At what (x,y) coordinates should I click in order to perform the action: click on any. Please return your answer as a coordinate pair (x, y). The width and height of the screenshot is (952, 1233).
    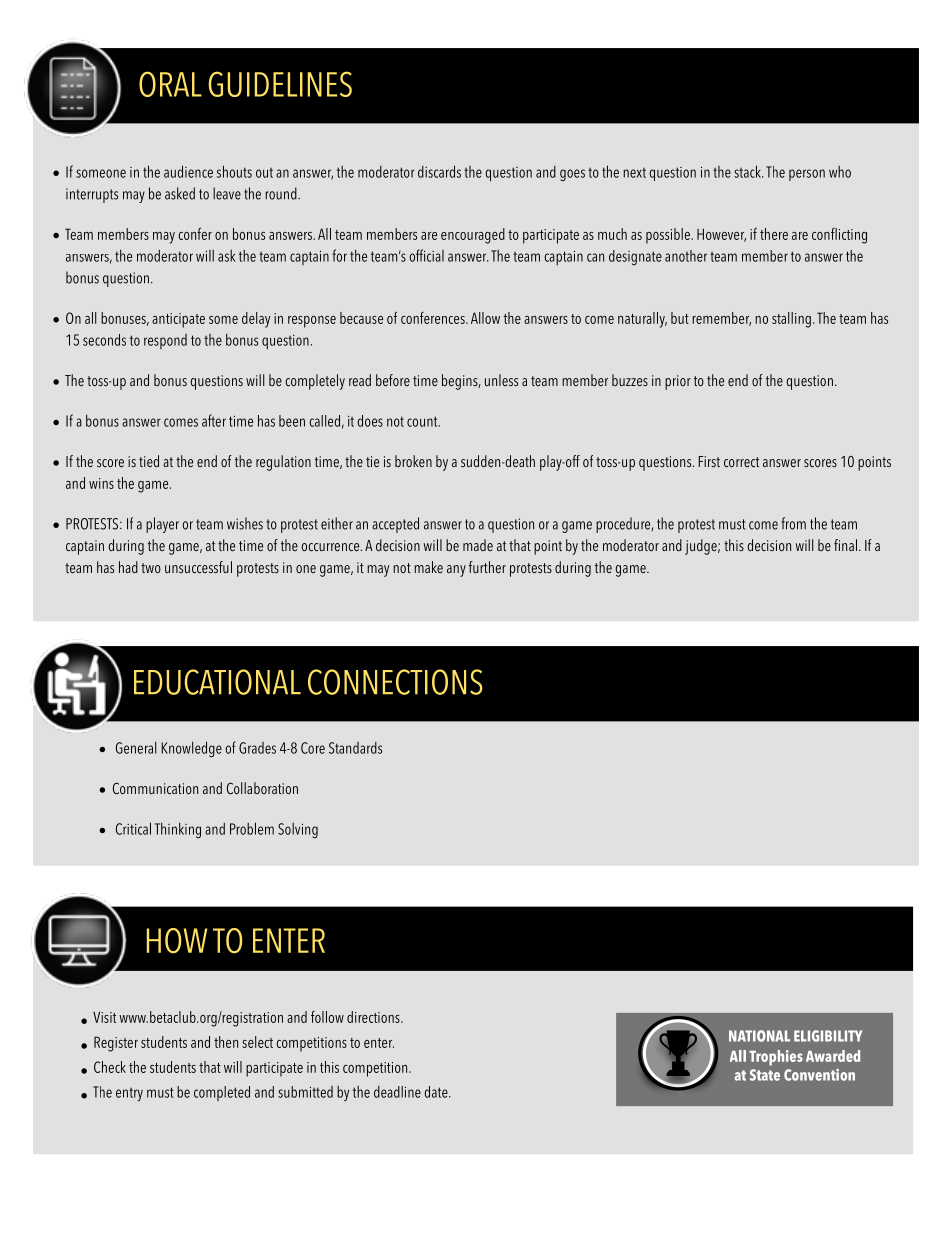
    Looking at the image, I should click on (456, 571).
